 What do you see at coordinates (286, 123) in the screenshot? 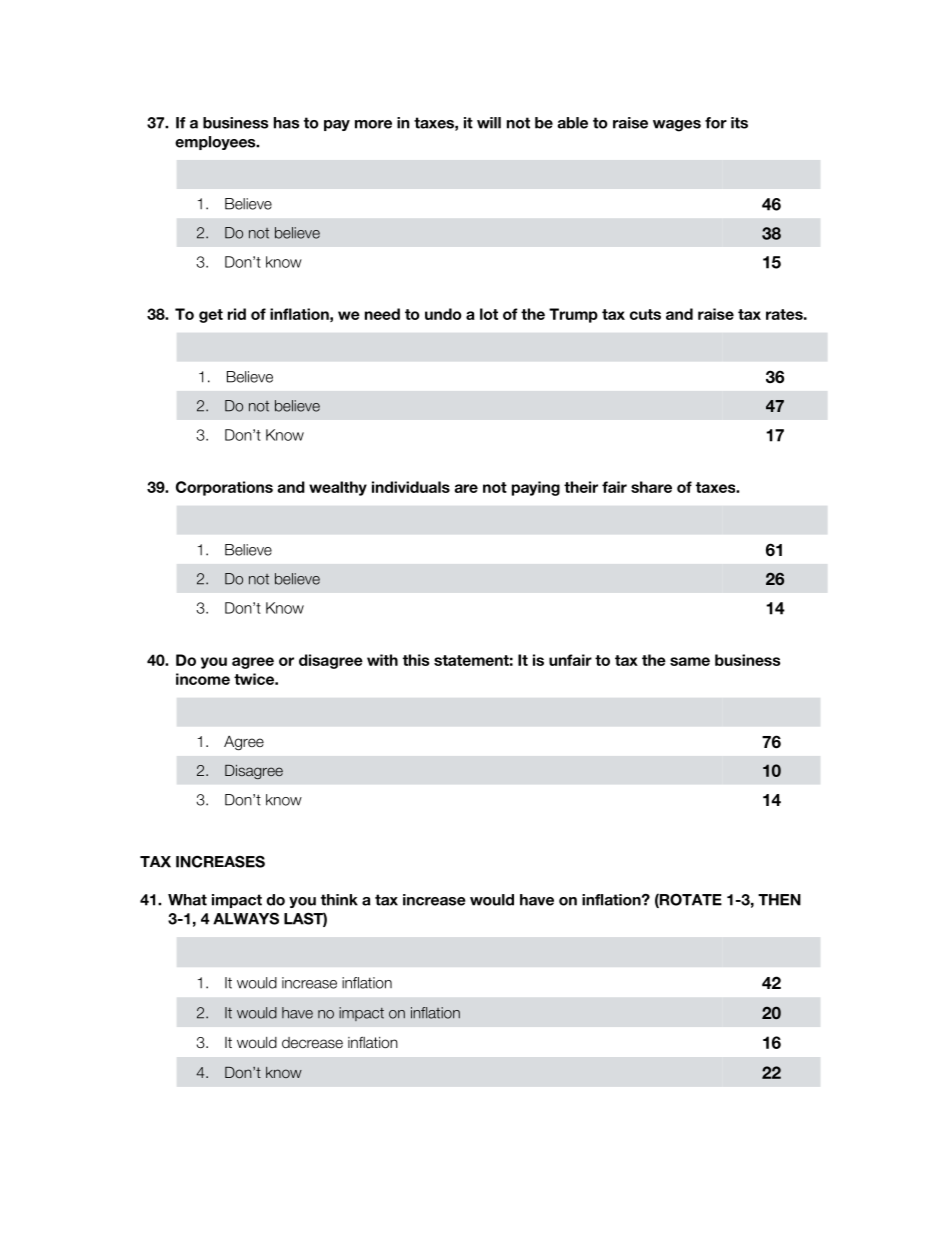
I see `has` at bounding box center [286, 123].
